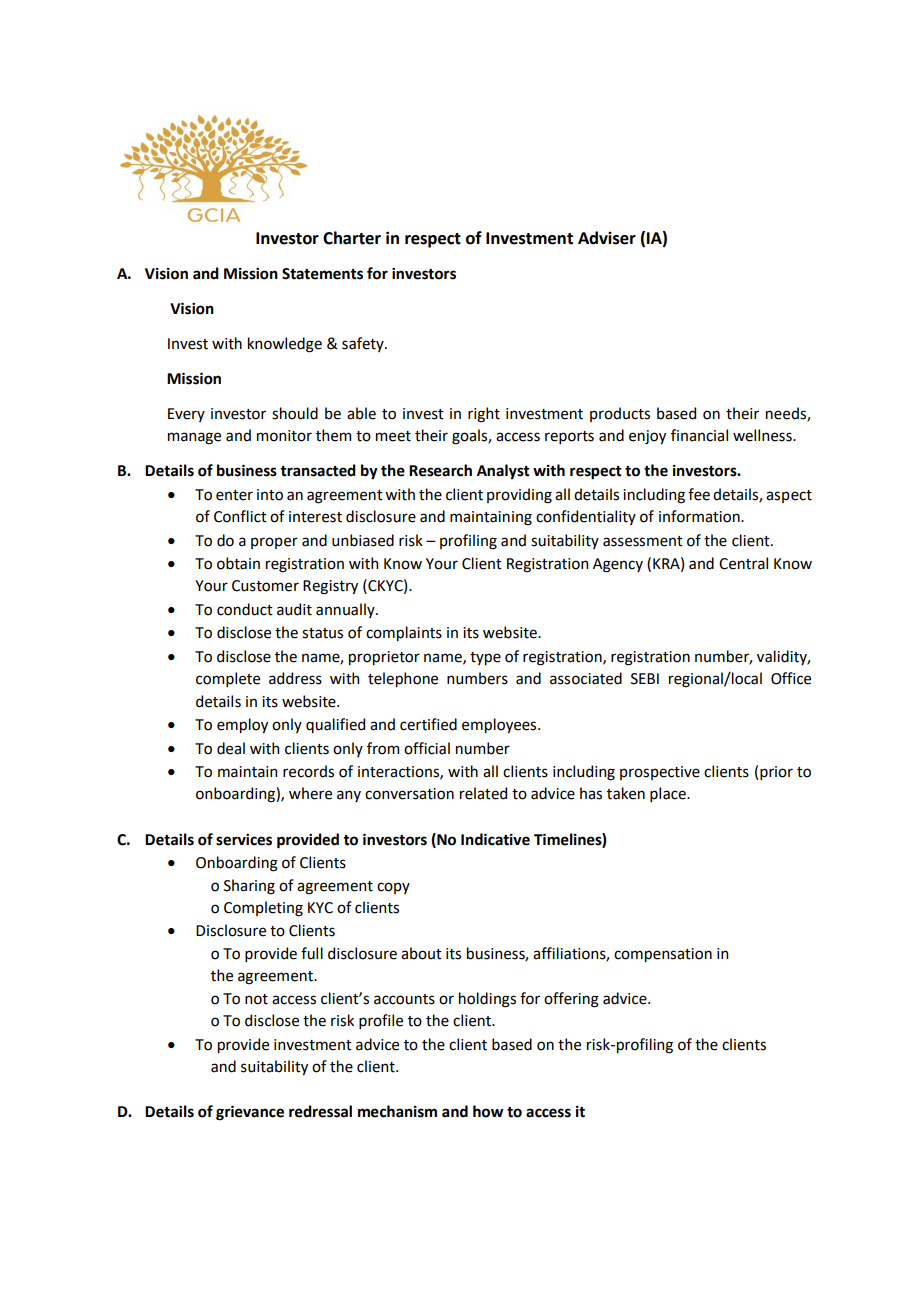 The height and width of the page is (1307, 924). What do you see at coordinates (322, 274) in the page?
I see `Statements` at bounding box center [322, 274].
